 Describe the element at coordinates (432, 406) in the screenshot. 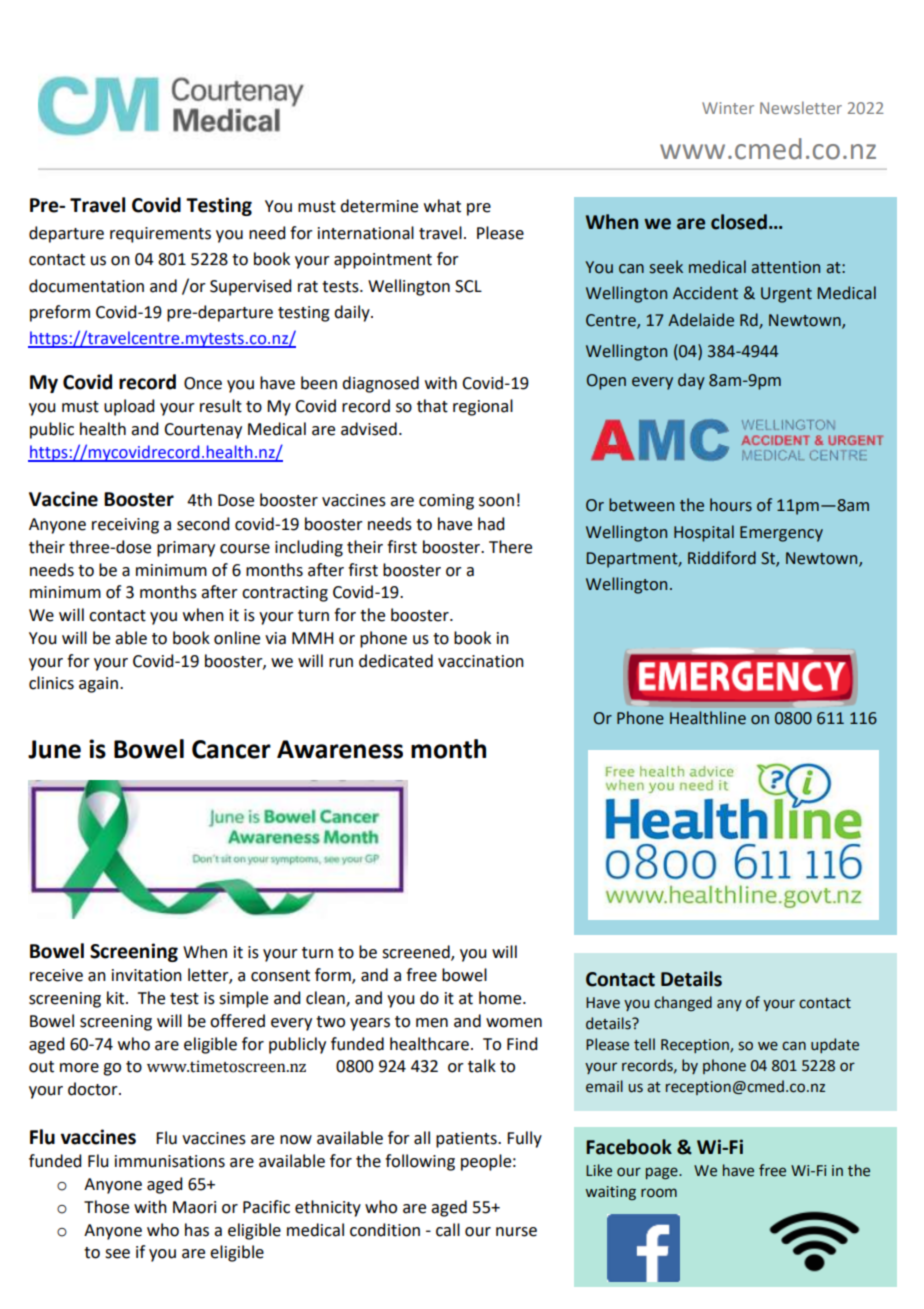

I see `that` at that location.
